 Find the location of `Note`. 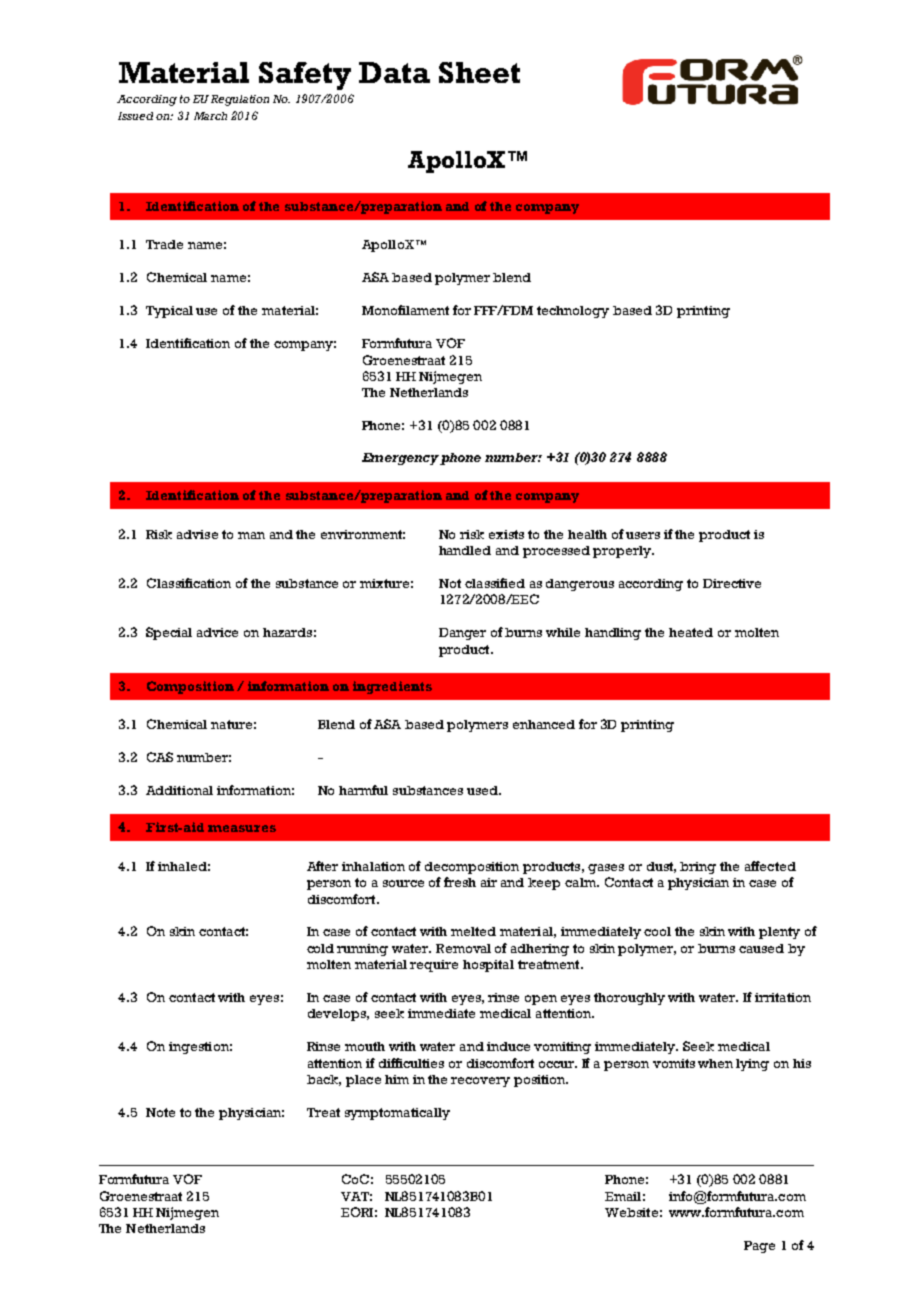

Note is located at coordinates (160, 1112).
